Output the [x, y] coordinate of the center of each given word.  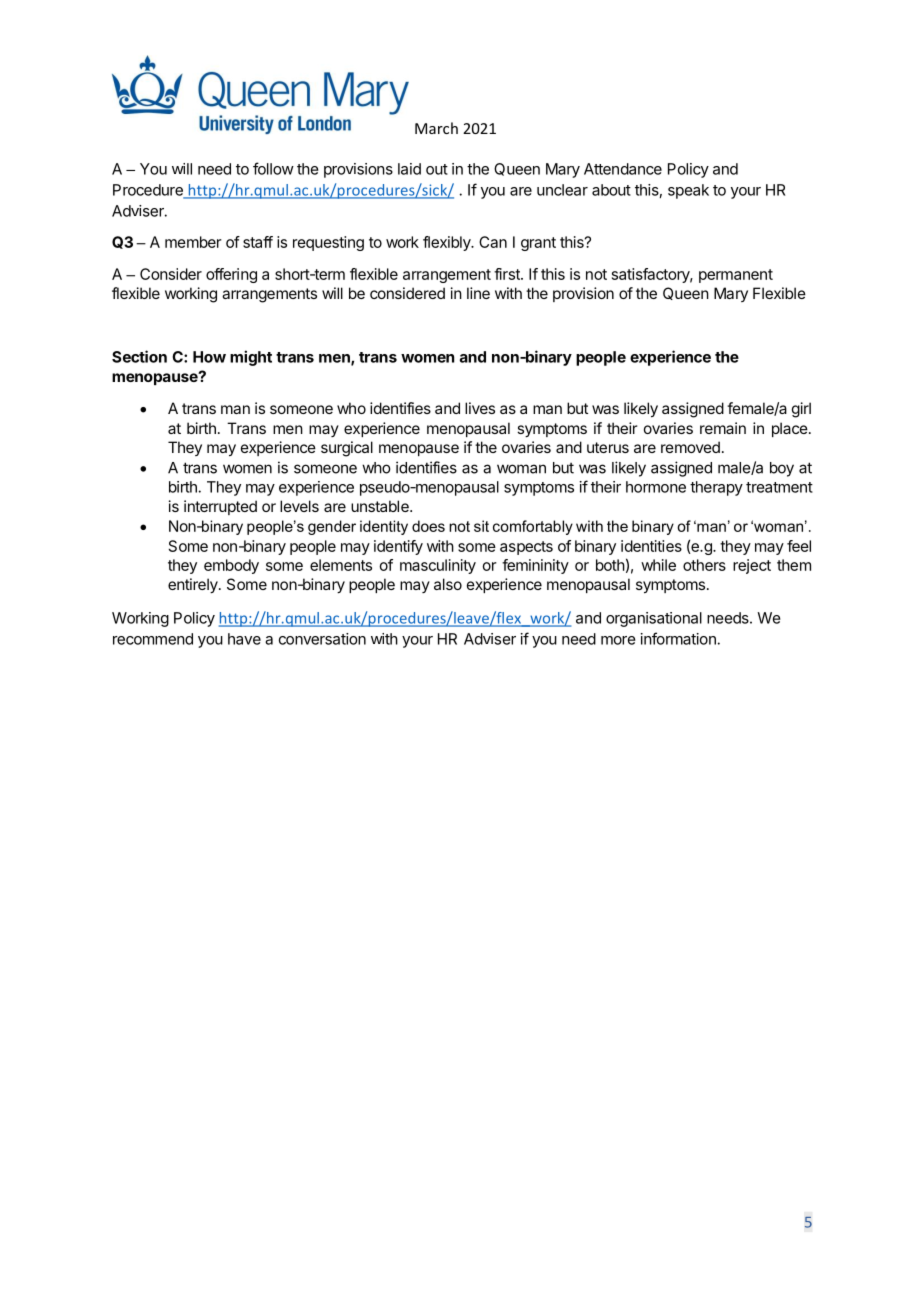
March [436, 128]
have [244, 639]
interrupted [220, 507]
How [209, 357]
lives [480, 408]
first [508, 274]
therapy [716, 488]
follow [273, 168]
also [448, 584]
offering [231, 275]
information [678, 638]
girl [801, 410]
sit [481, 526]
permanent [736, 276]
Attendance [623, 169]
